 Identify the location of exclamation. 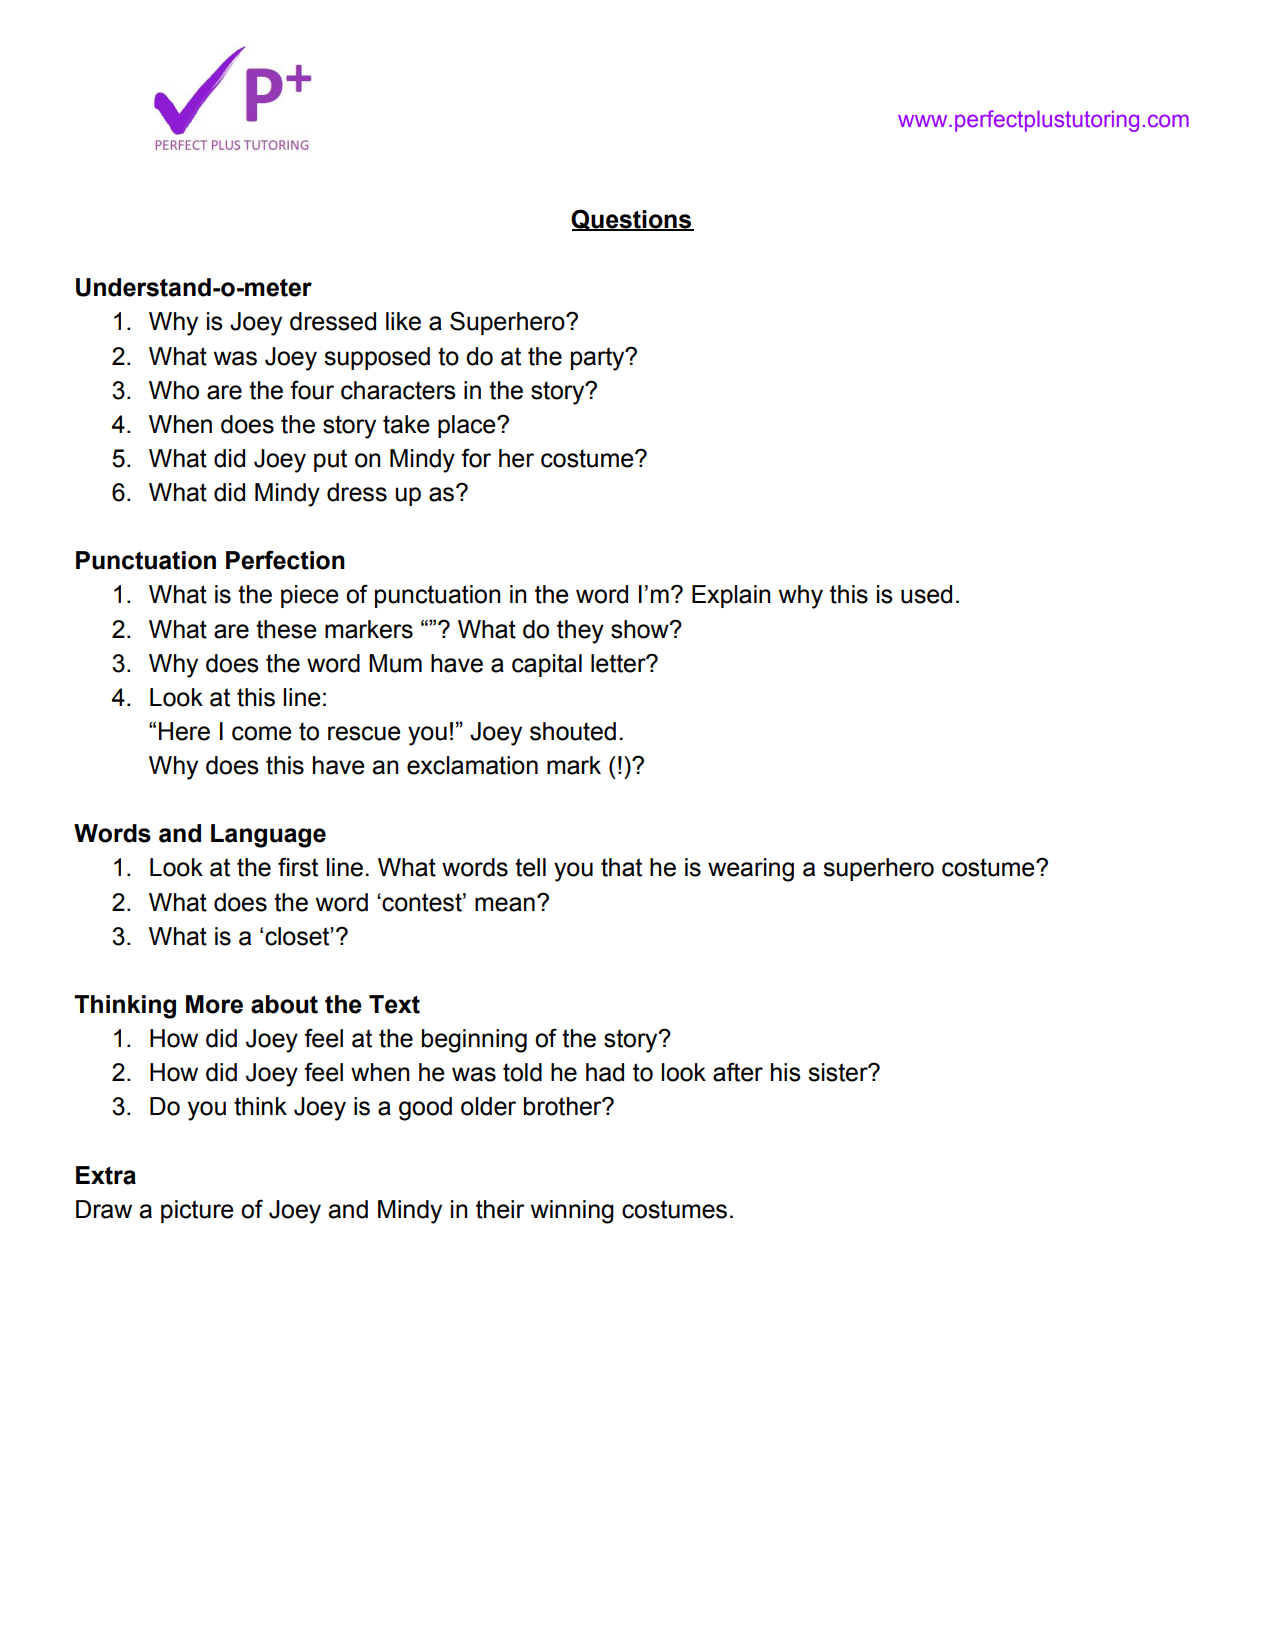
(472, 765).
